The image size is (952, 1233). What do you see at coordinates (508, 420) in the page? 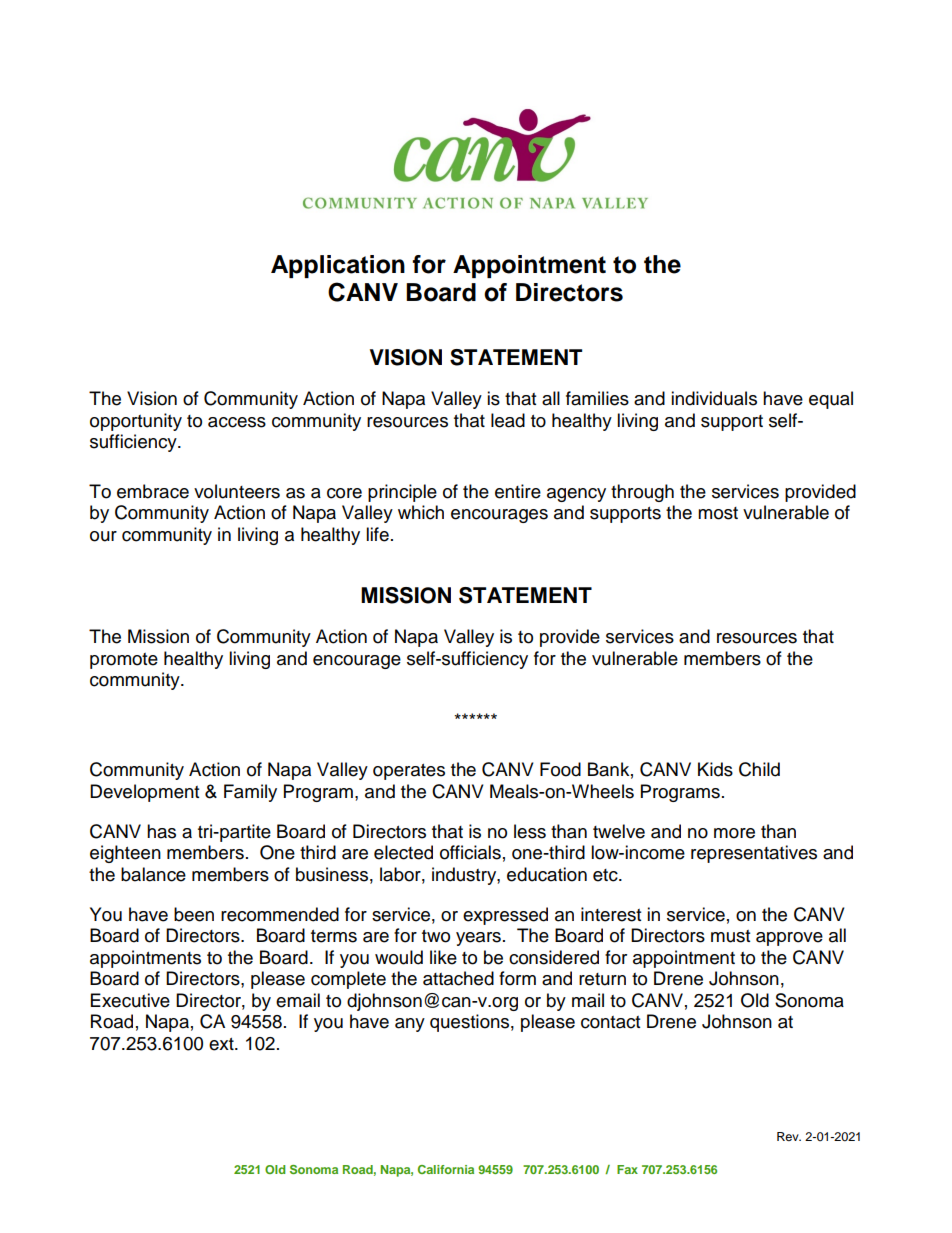
I see `lead` at bounding box center [508, 420].
